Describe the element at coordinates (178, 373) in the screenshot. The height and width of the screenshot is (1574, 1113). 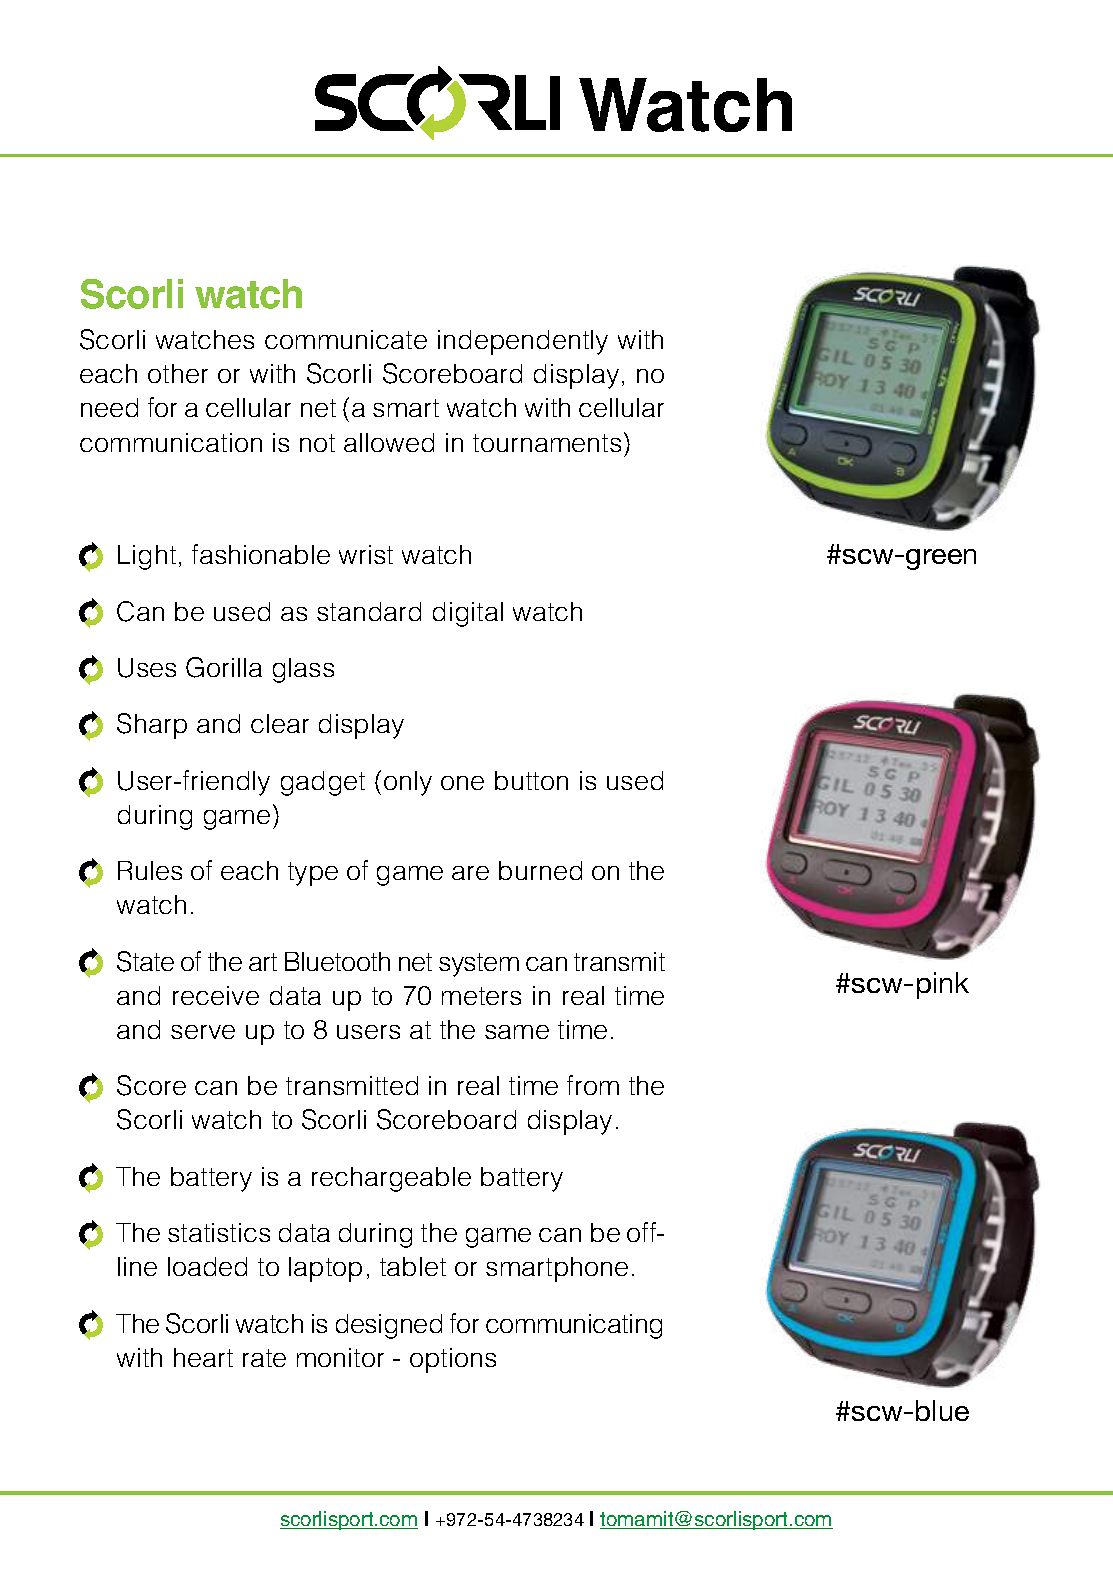
I see `other` at that location.
